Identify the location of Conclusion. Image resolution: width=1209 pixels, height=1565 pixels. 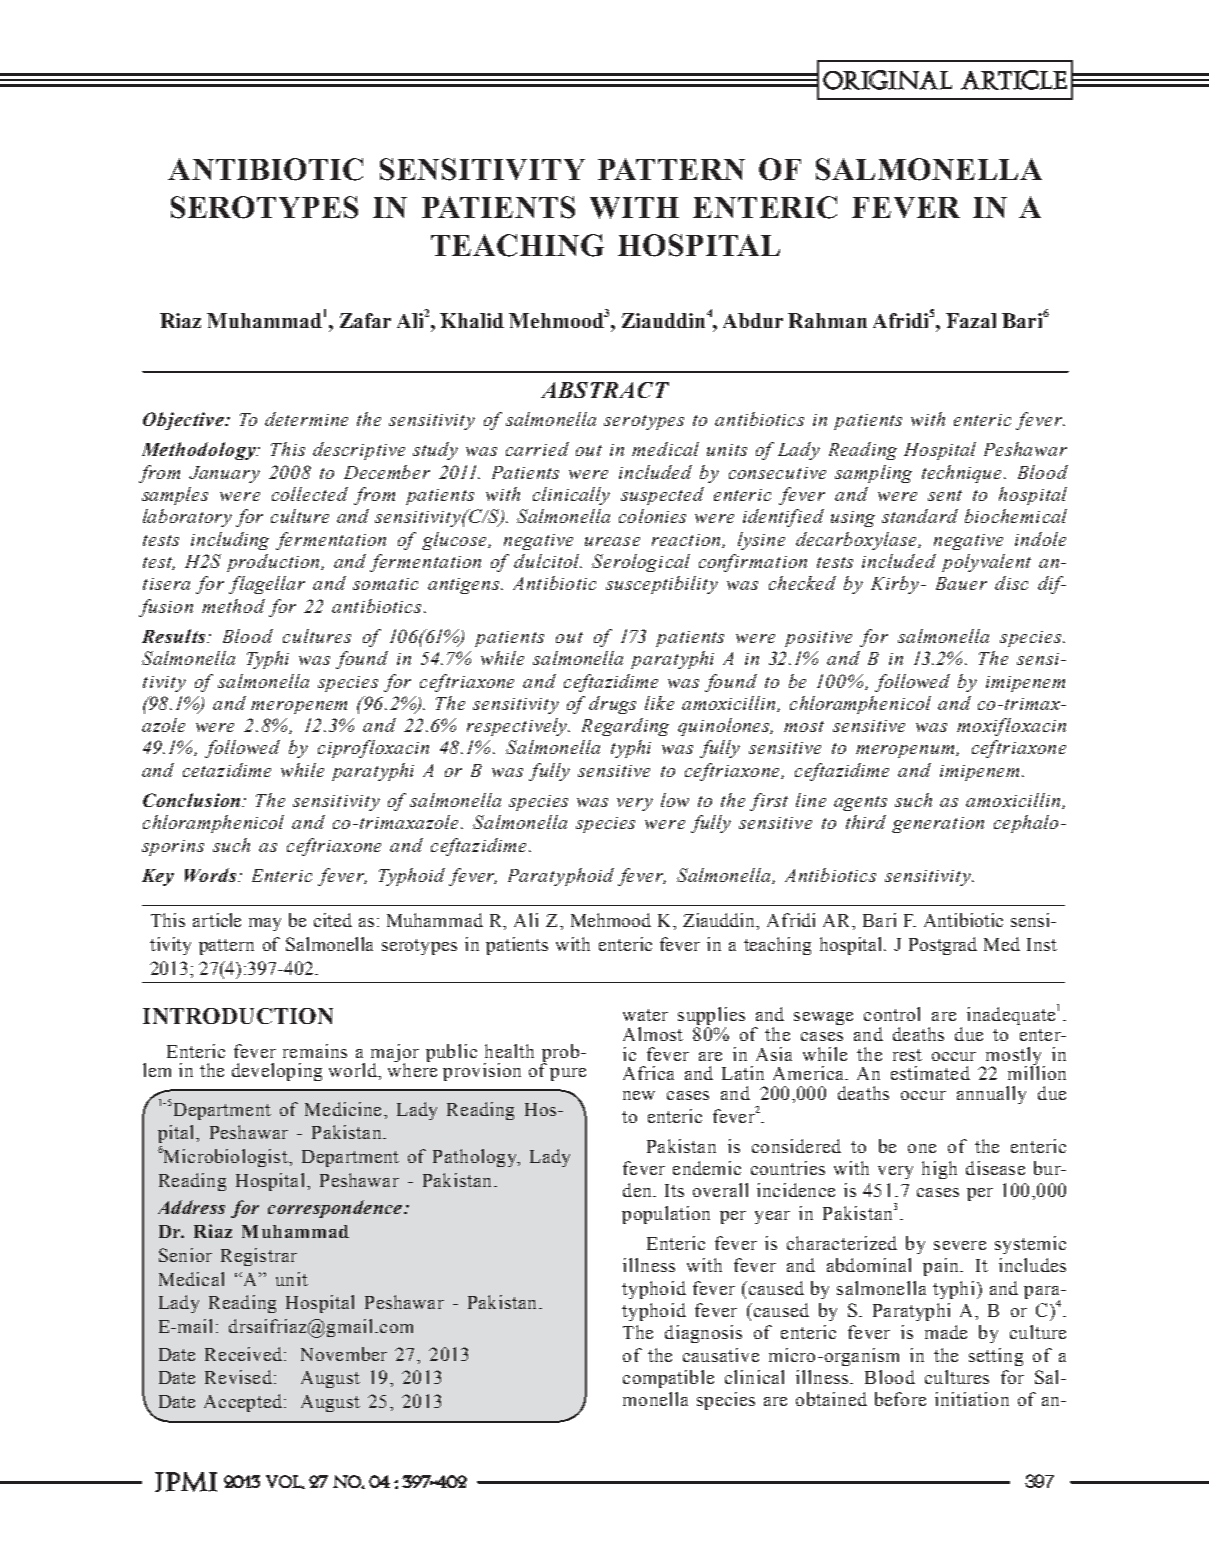
(193, 800).
